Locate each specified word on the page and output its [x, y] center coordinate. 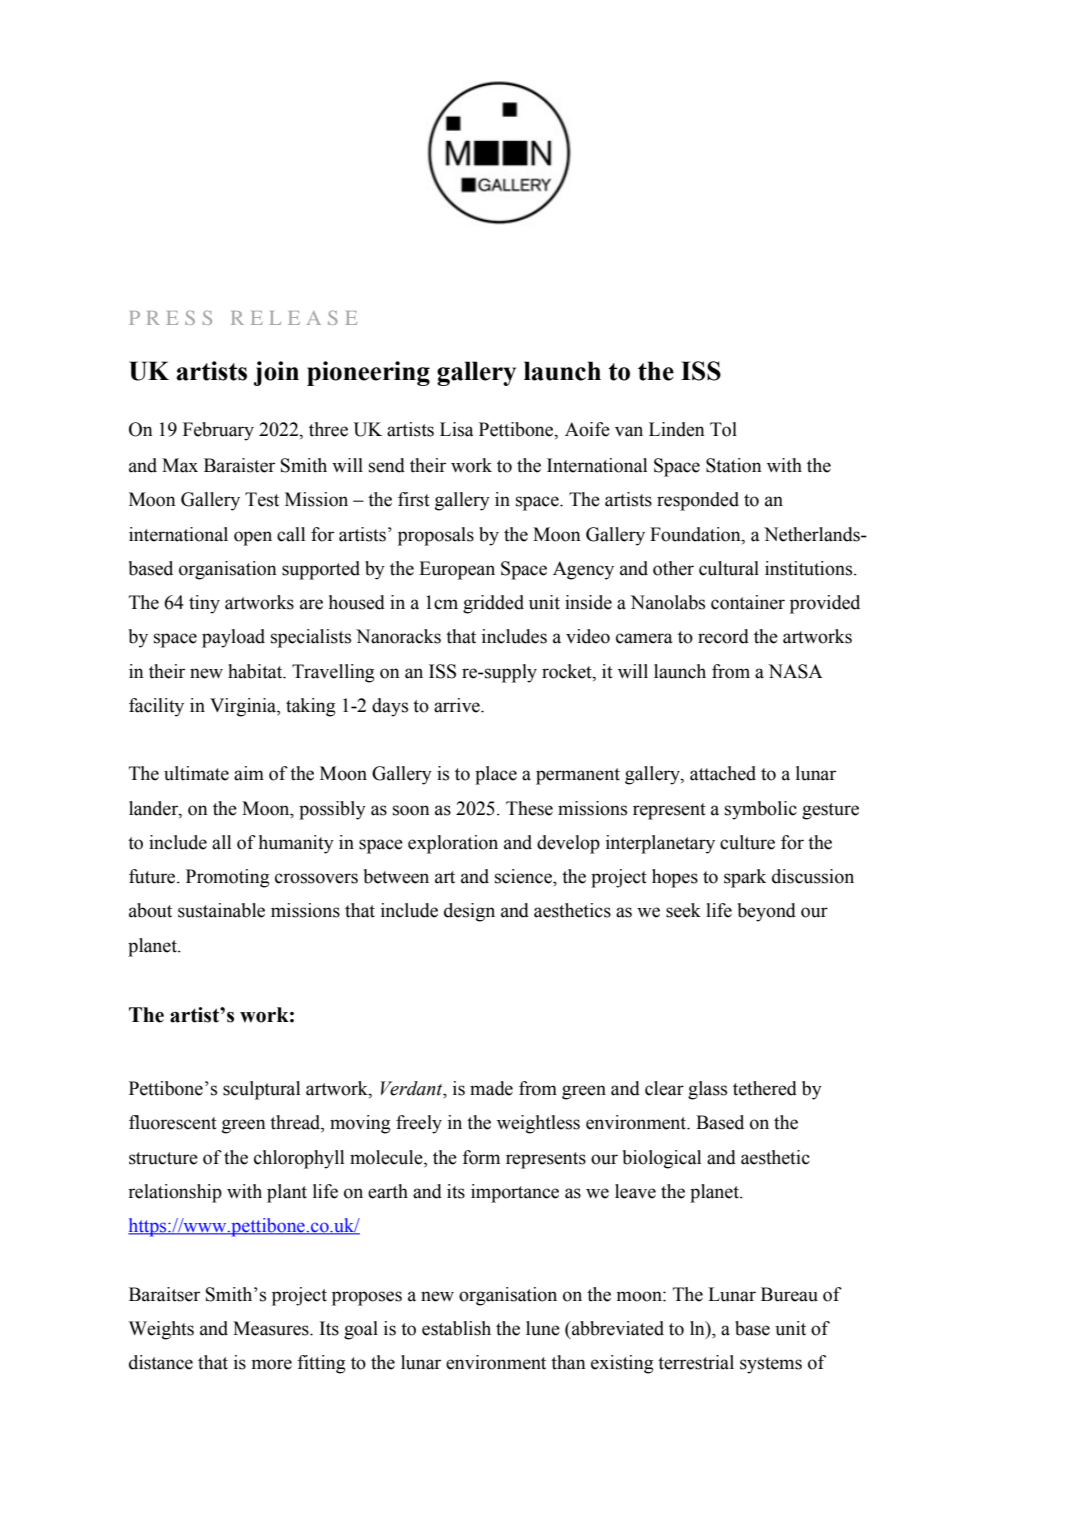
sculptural [261, 1090]
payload [233, 638]
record [723, 636]
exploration [453, 844]
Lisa [456, 429]
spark [745, 878]
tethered [765, 1088]
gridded [493, 604]
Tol [723, 429]
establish [456, 1328]
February [218, 431]
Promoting [228, 878]
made [491, 1088]
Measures [272, 1328]
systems [771, 1365]
